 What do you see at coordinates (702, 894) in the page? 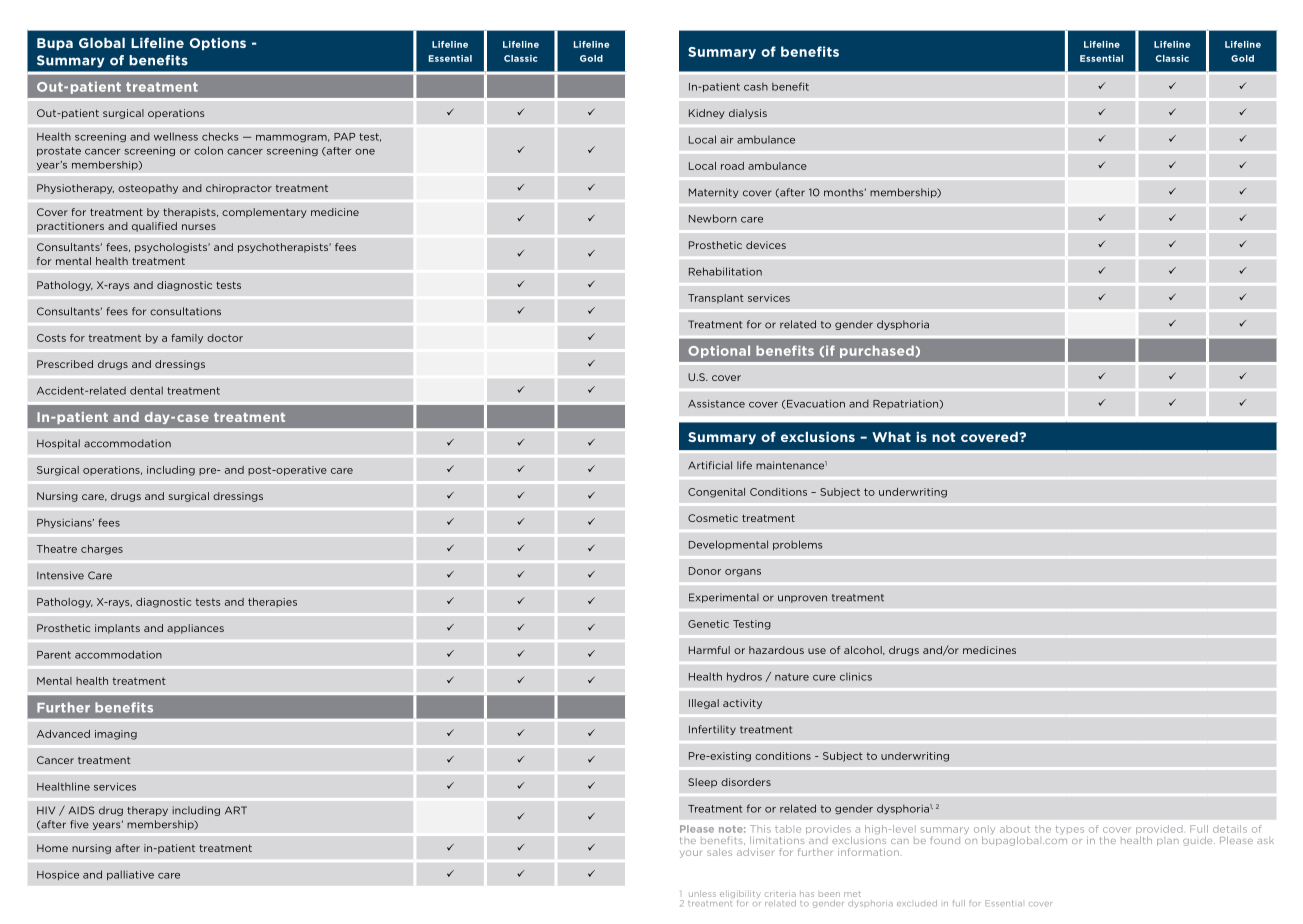
I see `unless` at bounding box center [702, 894].
